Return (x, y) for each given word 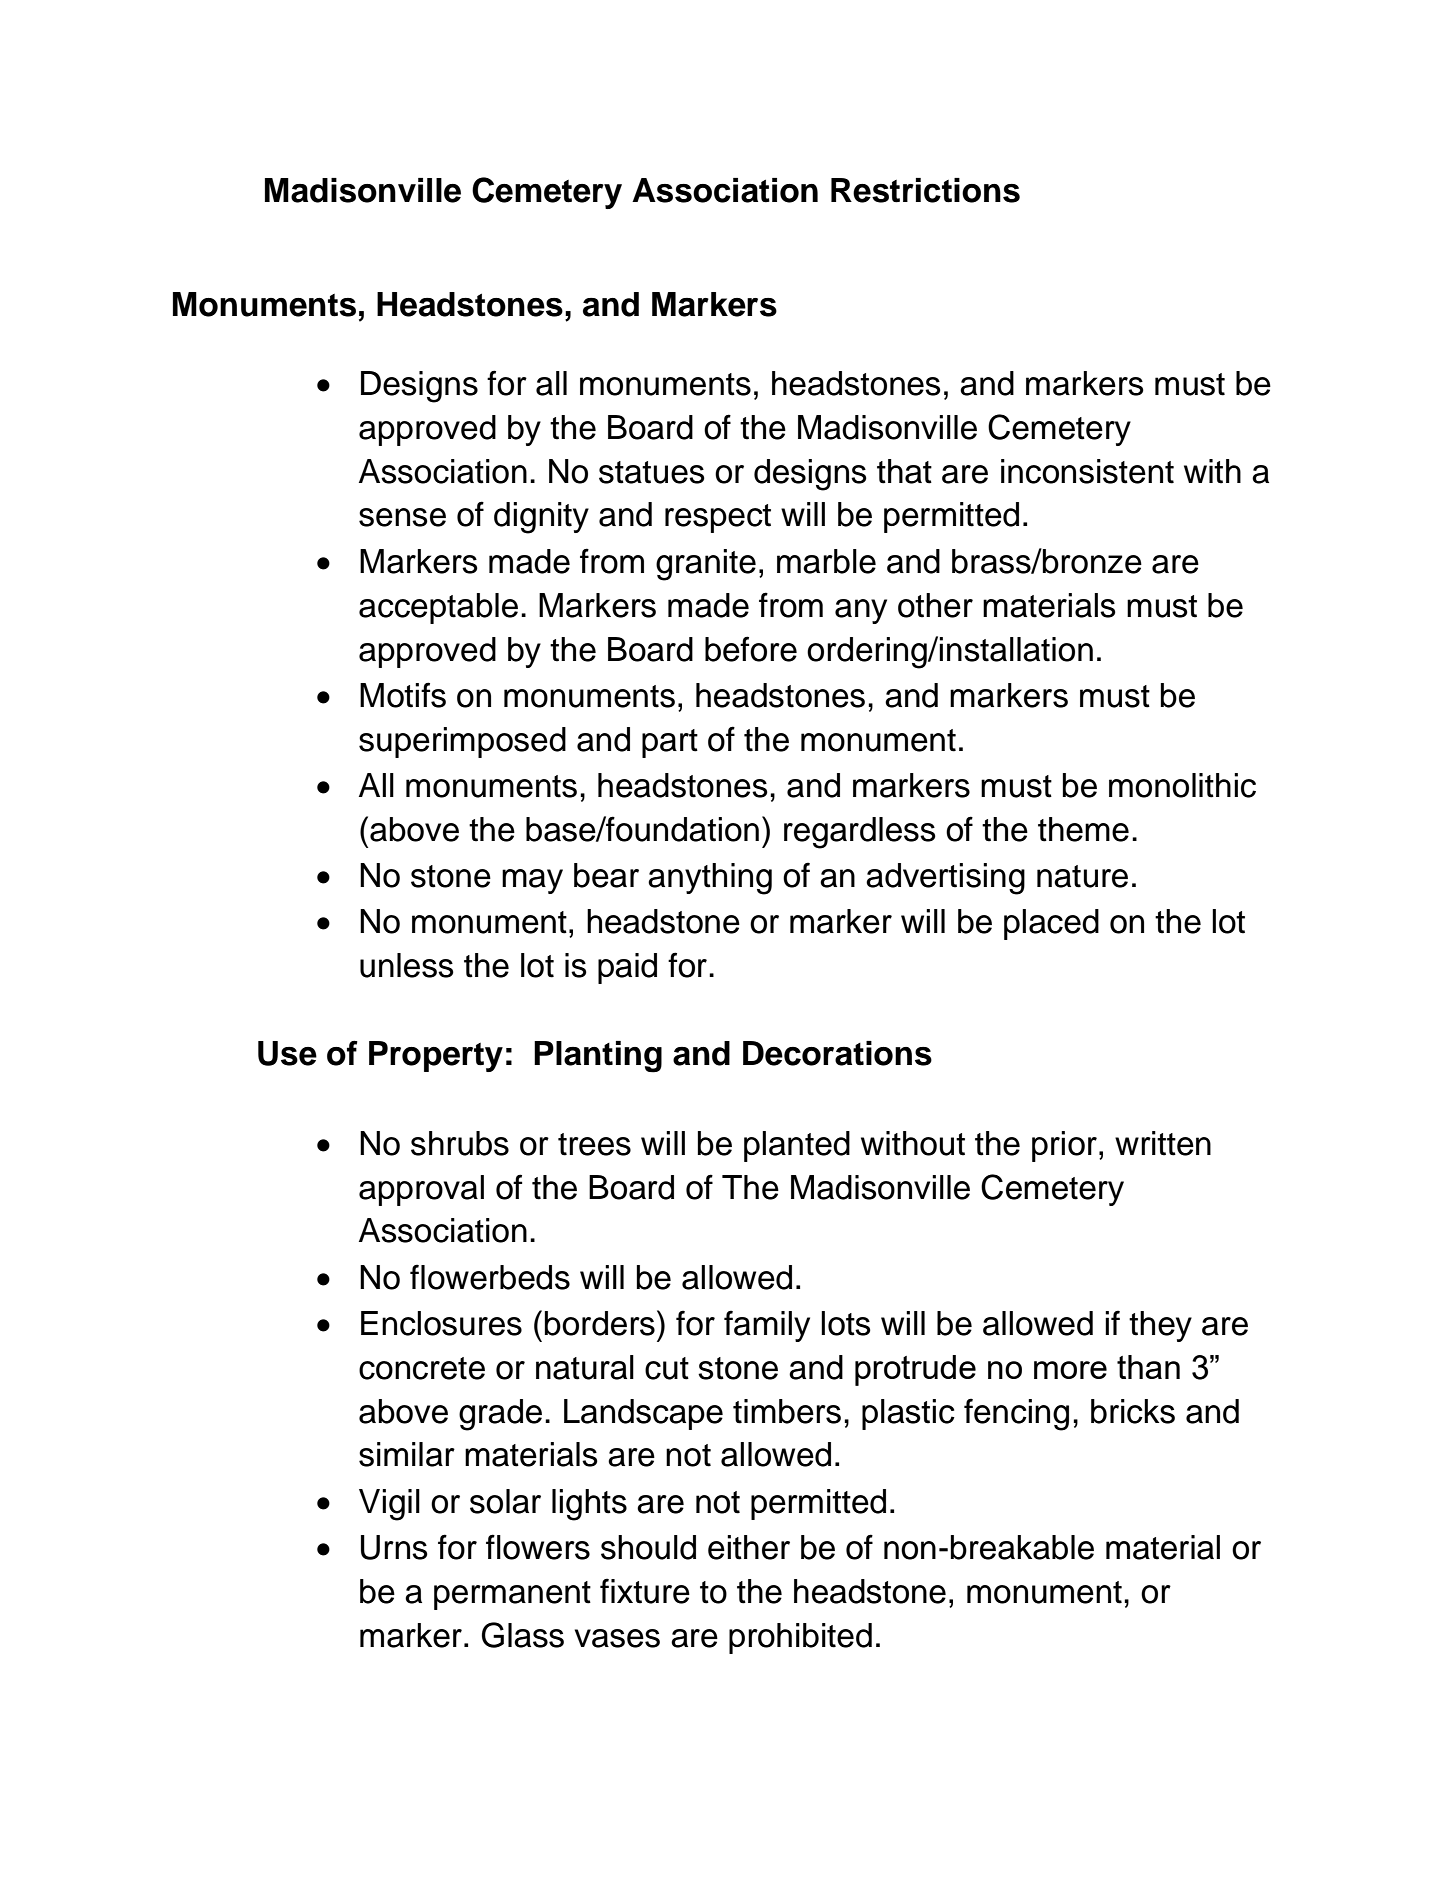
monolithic (1182, 785)
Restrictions (925, 190)
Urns (394, 1547)
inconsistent (1087, 471)
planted (797, 1146)
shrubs (460, 1143)
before (751, 649)
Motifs (403, 695)
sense (402, 517)
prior (1064, 1146)
